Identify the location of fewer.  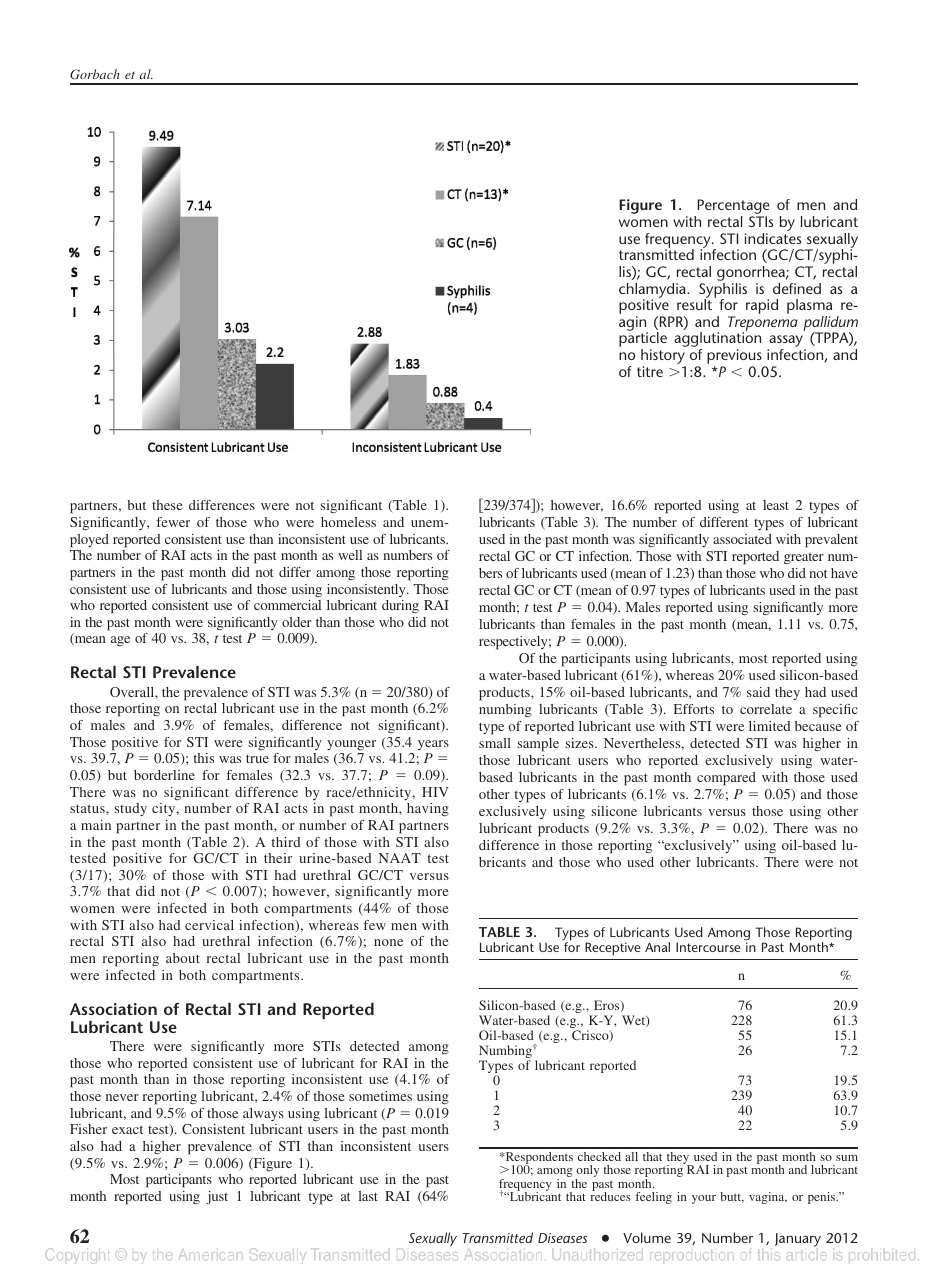
(173, 522).
